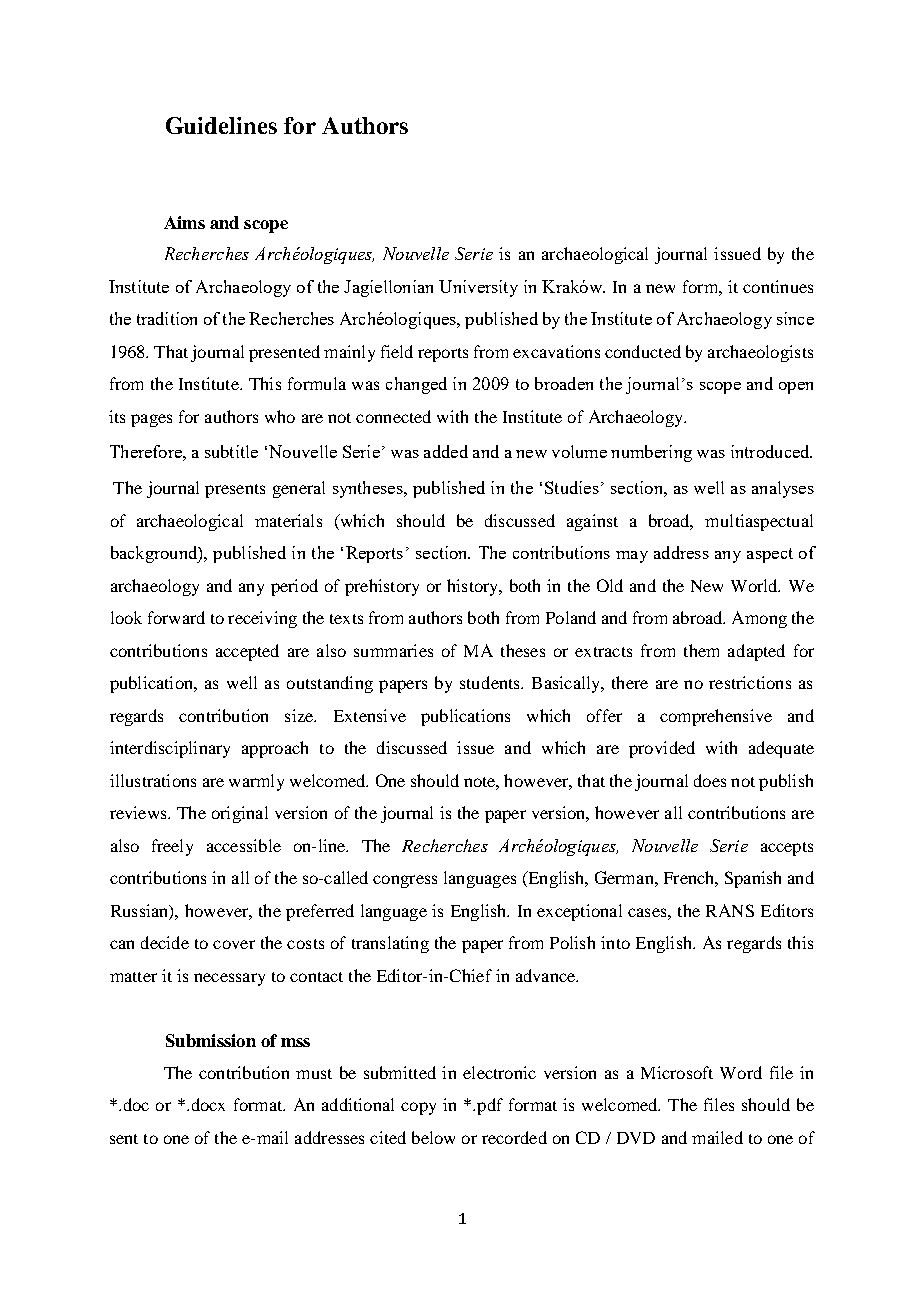 The image size is (924, 1308). Describe the element at coordinates (288, 520) in the screenshot. I see `materials` at that location.
